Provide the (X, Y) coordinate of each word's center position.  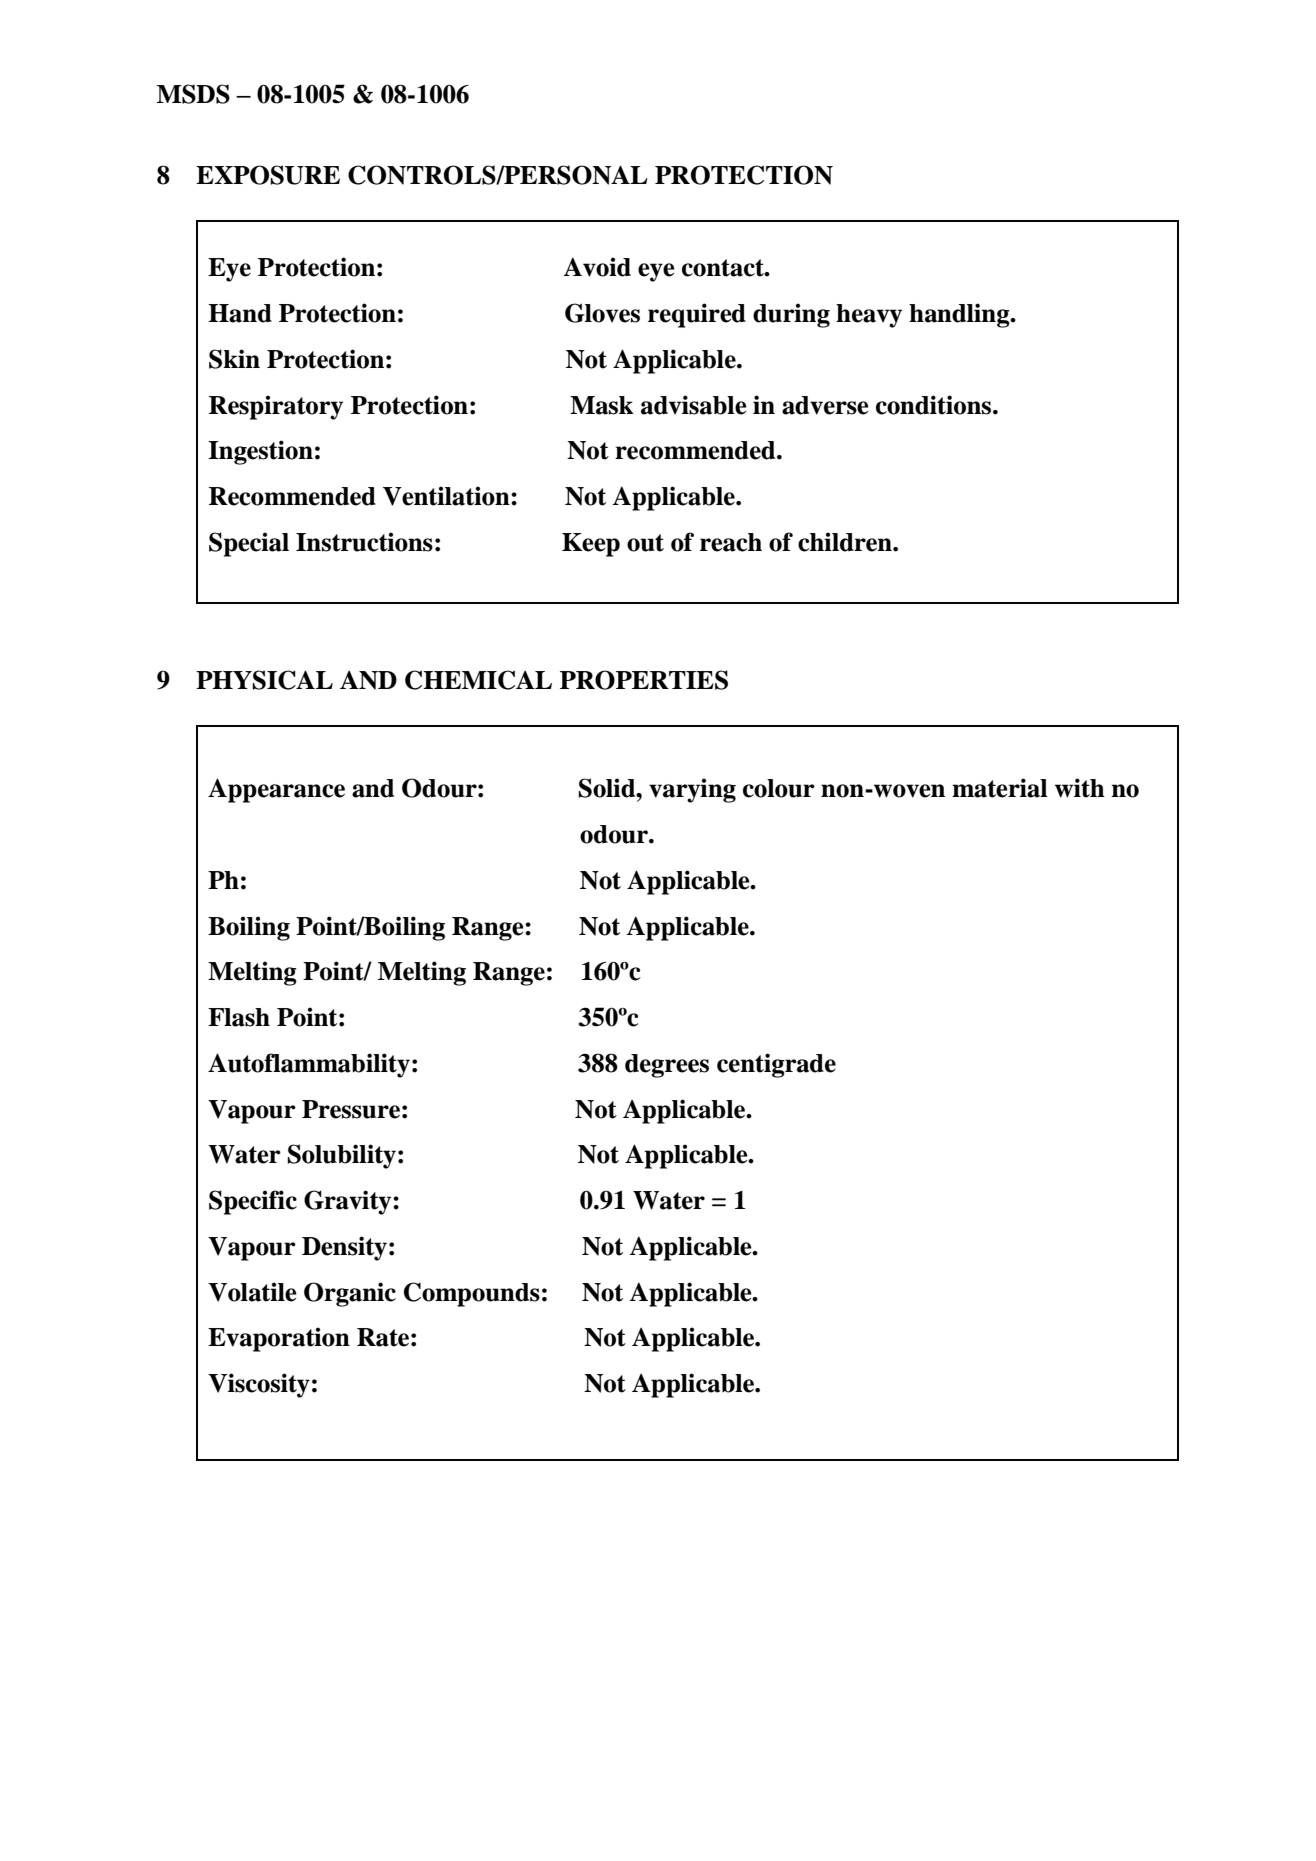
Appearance (276, 790)
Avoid (597, 267)
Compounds (472, 1294)
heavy (869, 316)
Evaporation (279, 1339)
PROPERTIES (644, 680)
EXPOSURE (268, 175)
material (1000, 788)
